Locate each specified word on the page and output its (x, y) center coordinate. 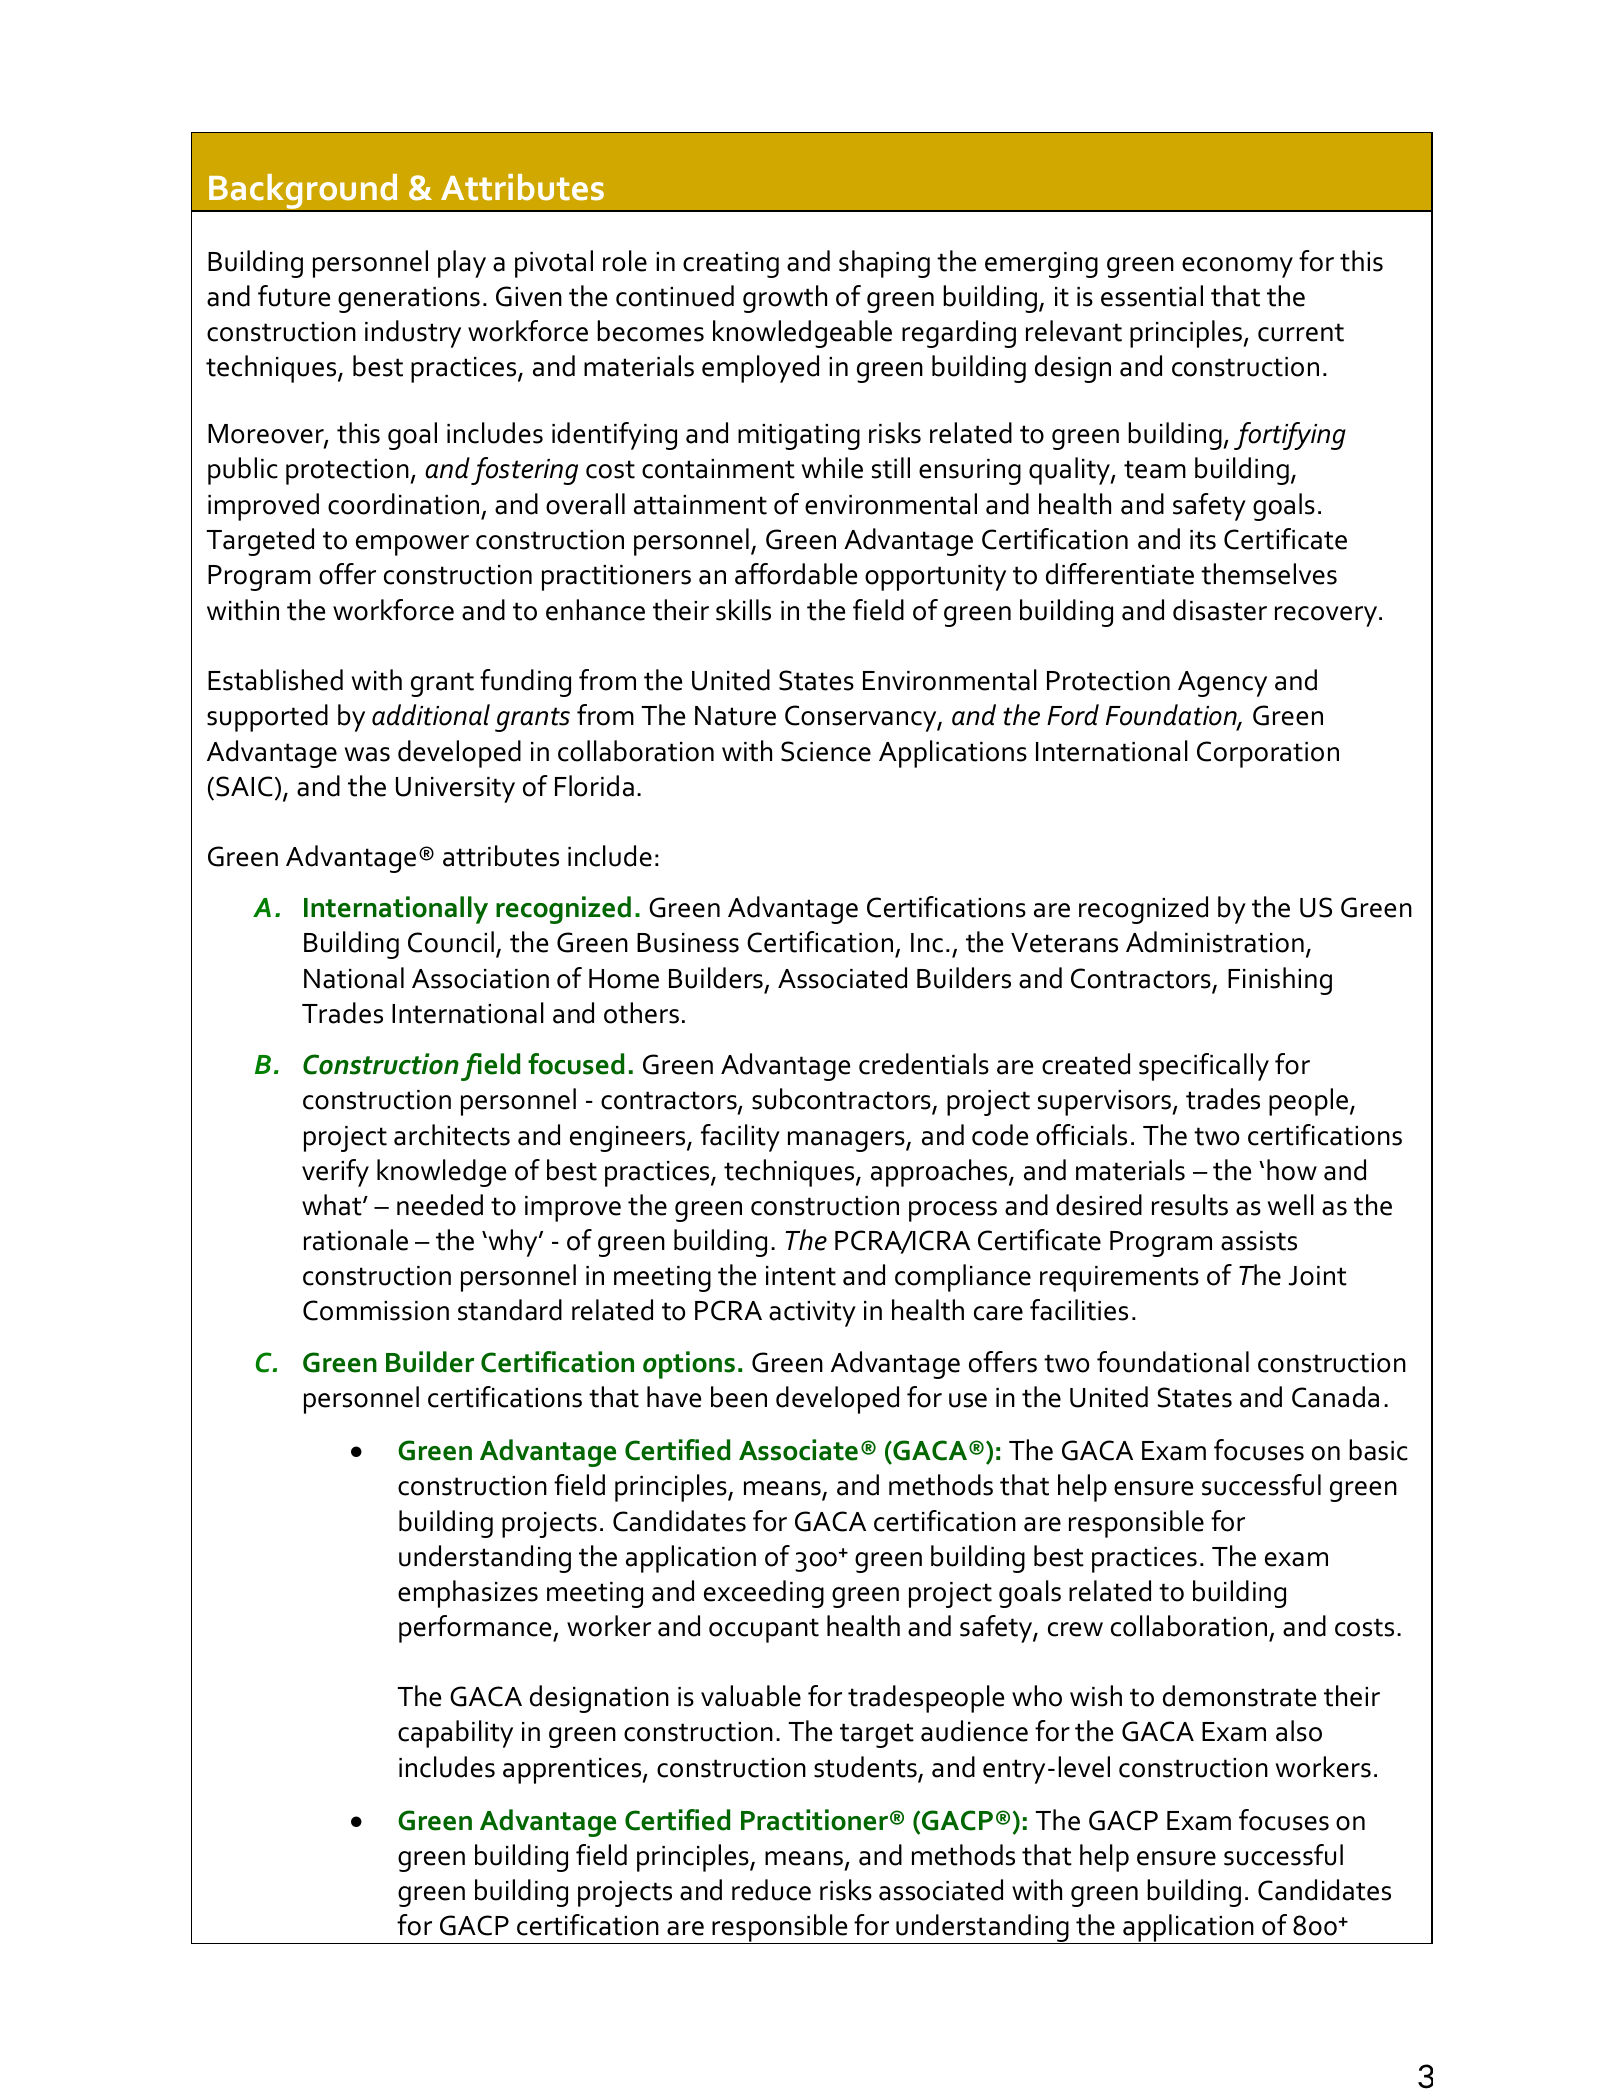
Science (826, 751)
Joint (1318, 1276)
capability (455, 1734)
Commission (376, 1310)
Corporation (1268, 754)
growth (785, 299)
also (1299, 1731)
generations (409, 300)
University (455, 790)
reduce (771, 1890)
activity (812, 1314)
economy (1237, 267)
